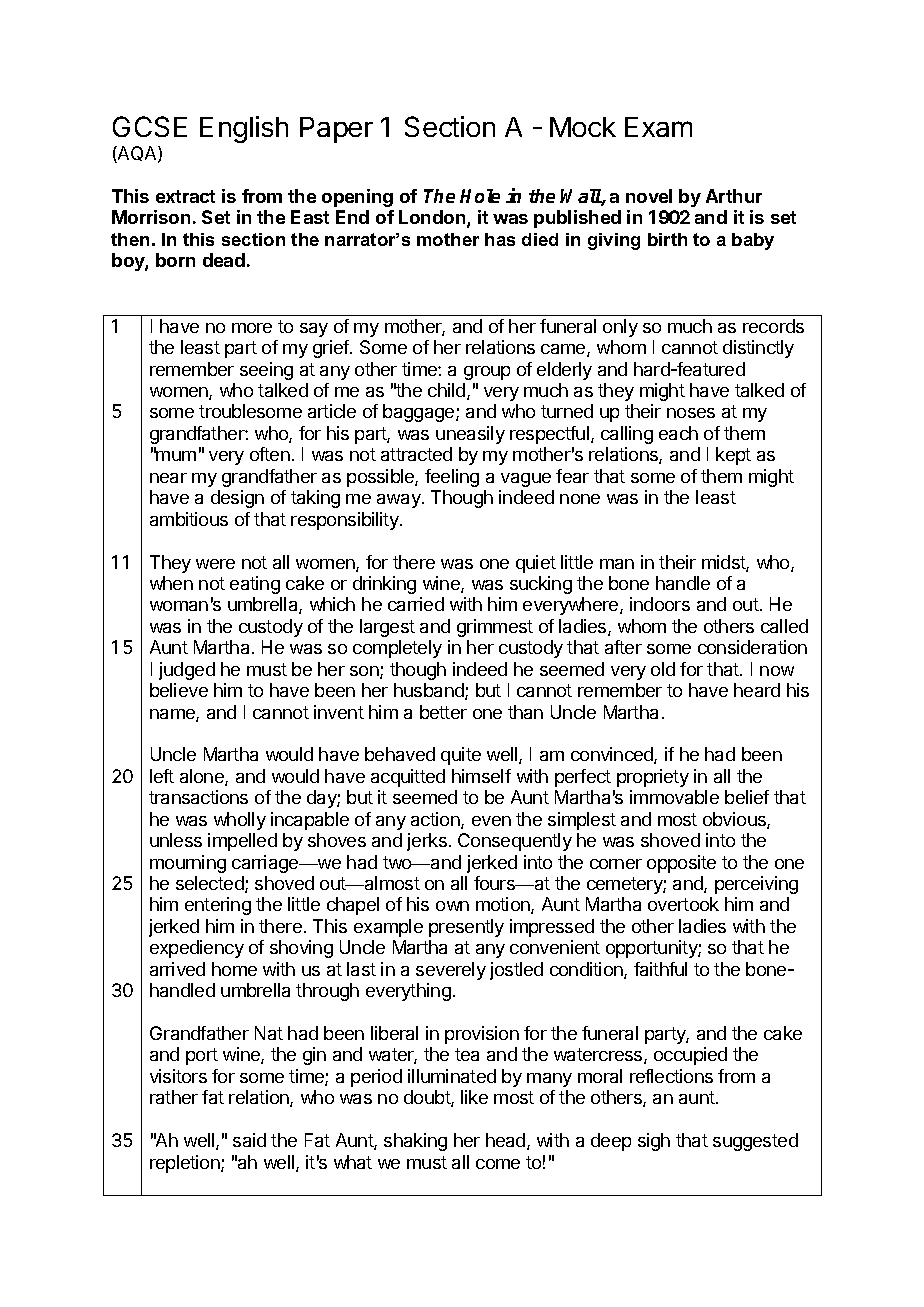 The width and height of the screenshot is (924, 1307). What do you see at coordinates (733, 456) in the screenshot?
I see `kept` at bounding box center [733, 456].
